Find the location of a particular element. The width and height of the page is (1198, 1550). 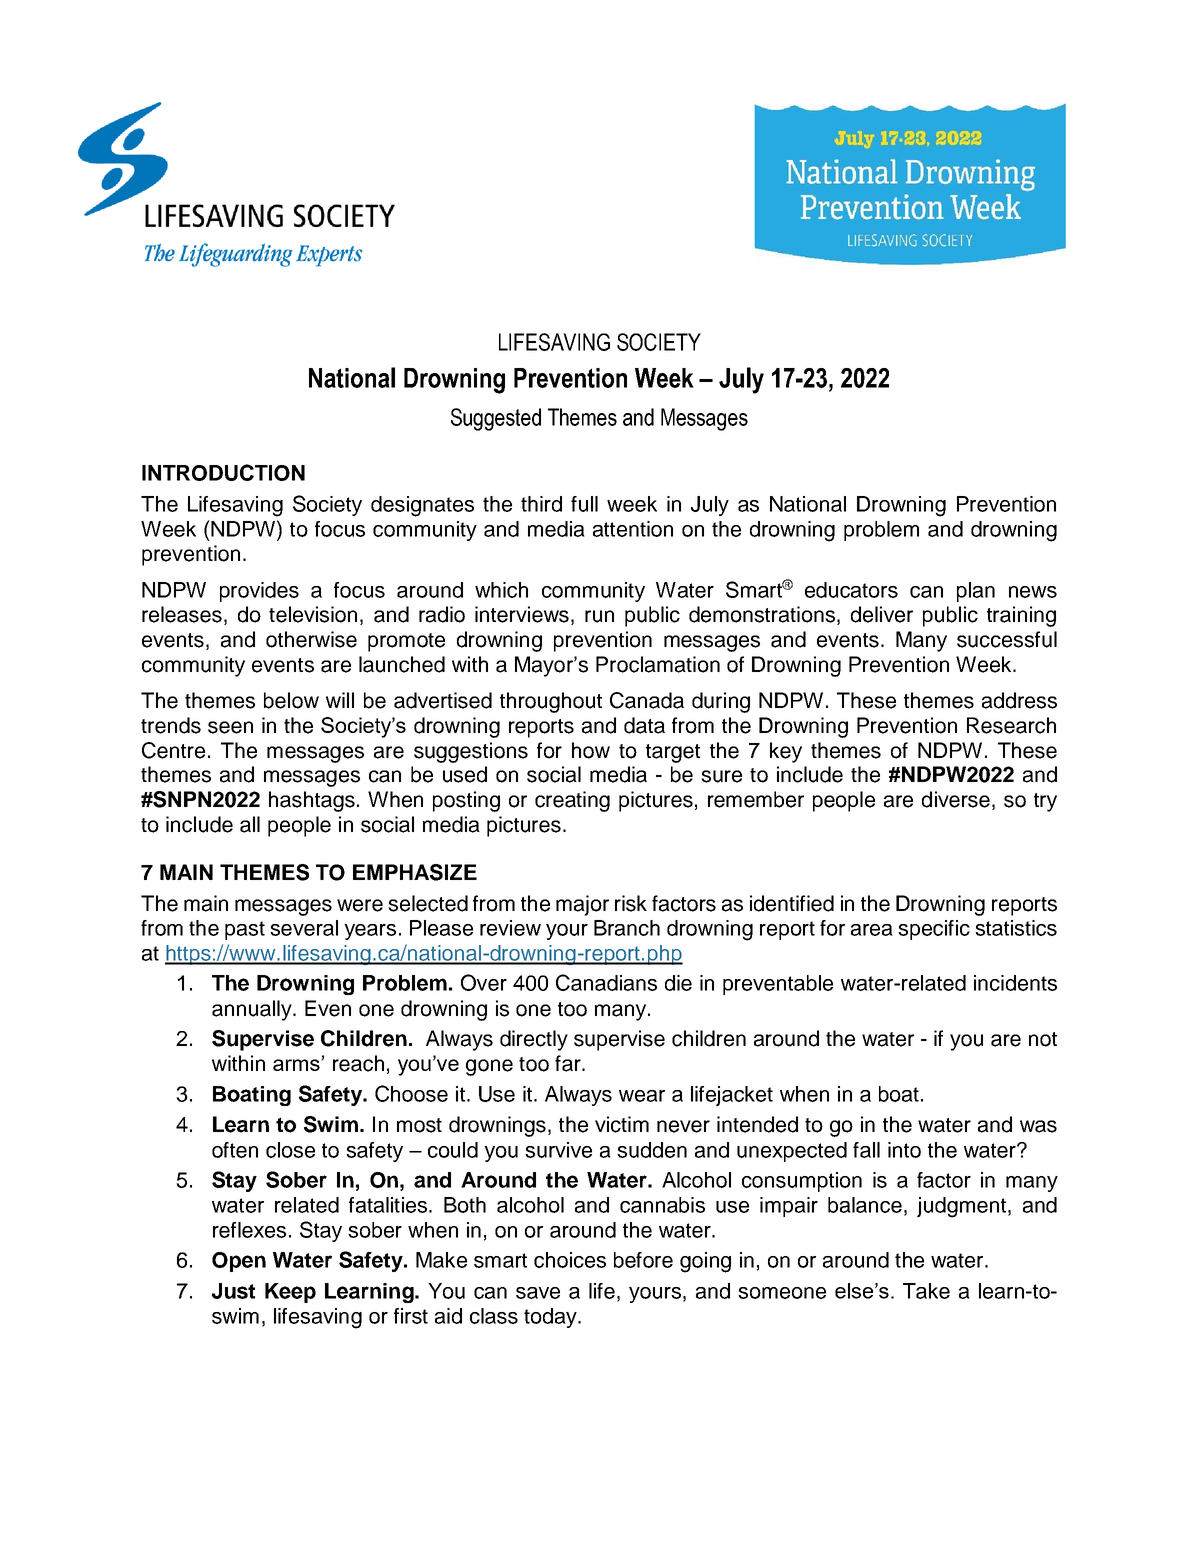

Keep is located at coordinates (290, 1293).
